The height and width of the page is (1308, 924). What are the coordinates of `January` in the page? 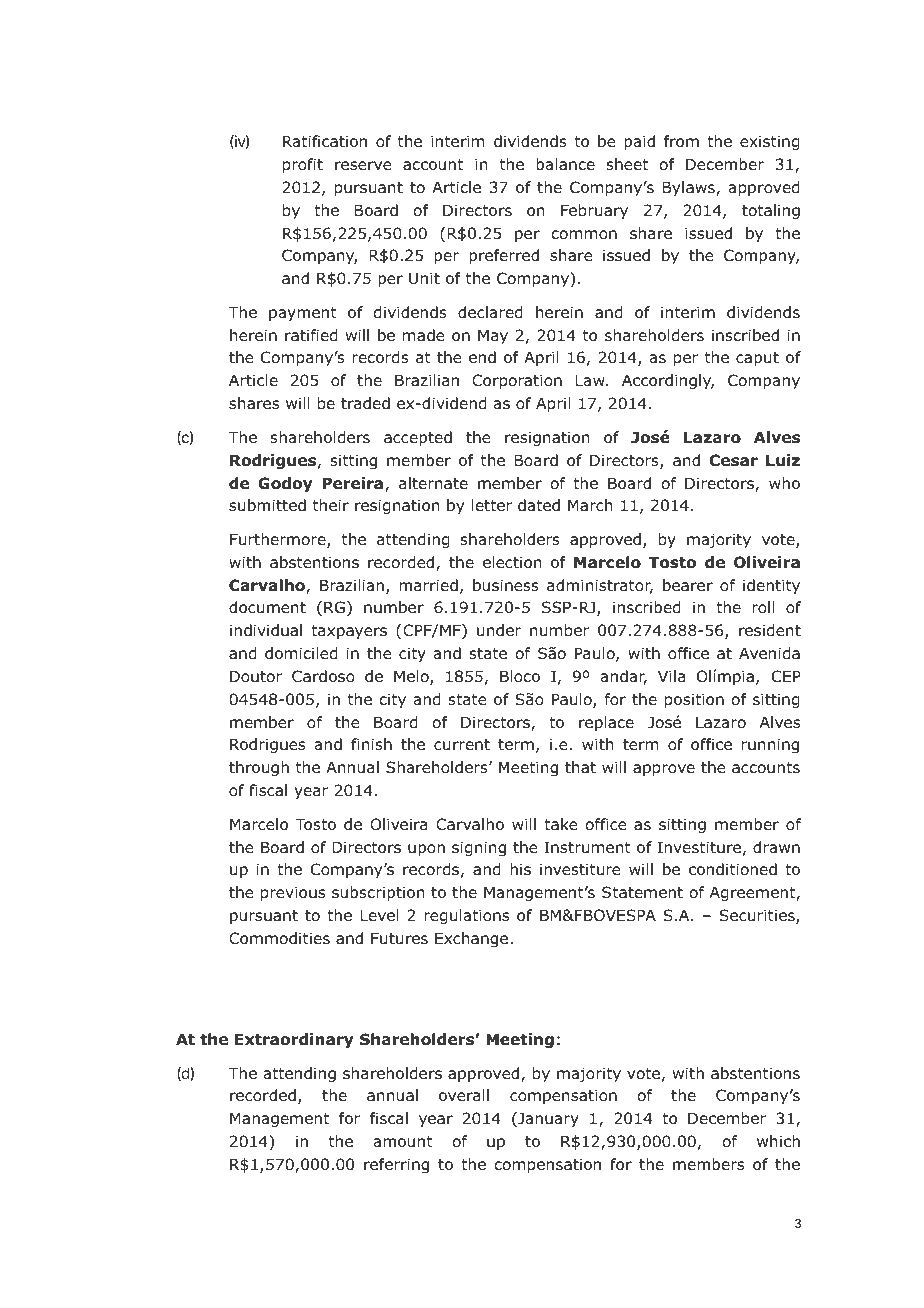 It's located at (547, 1119).
